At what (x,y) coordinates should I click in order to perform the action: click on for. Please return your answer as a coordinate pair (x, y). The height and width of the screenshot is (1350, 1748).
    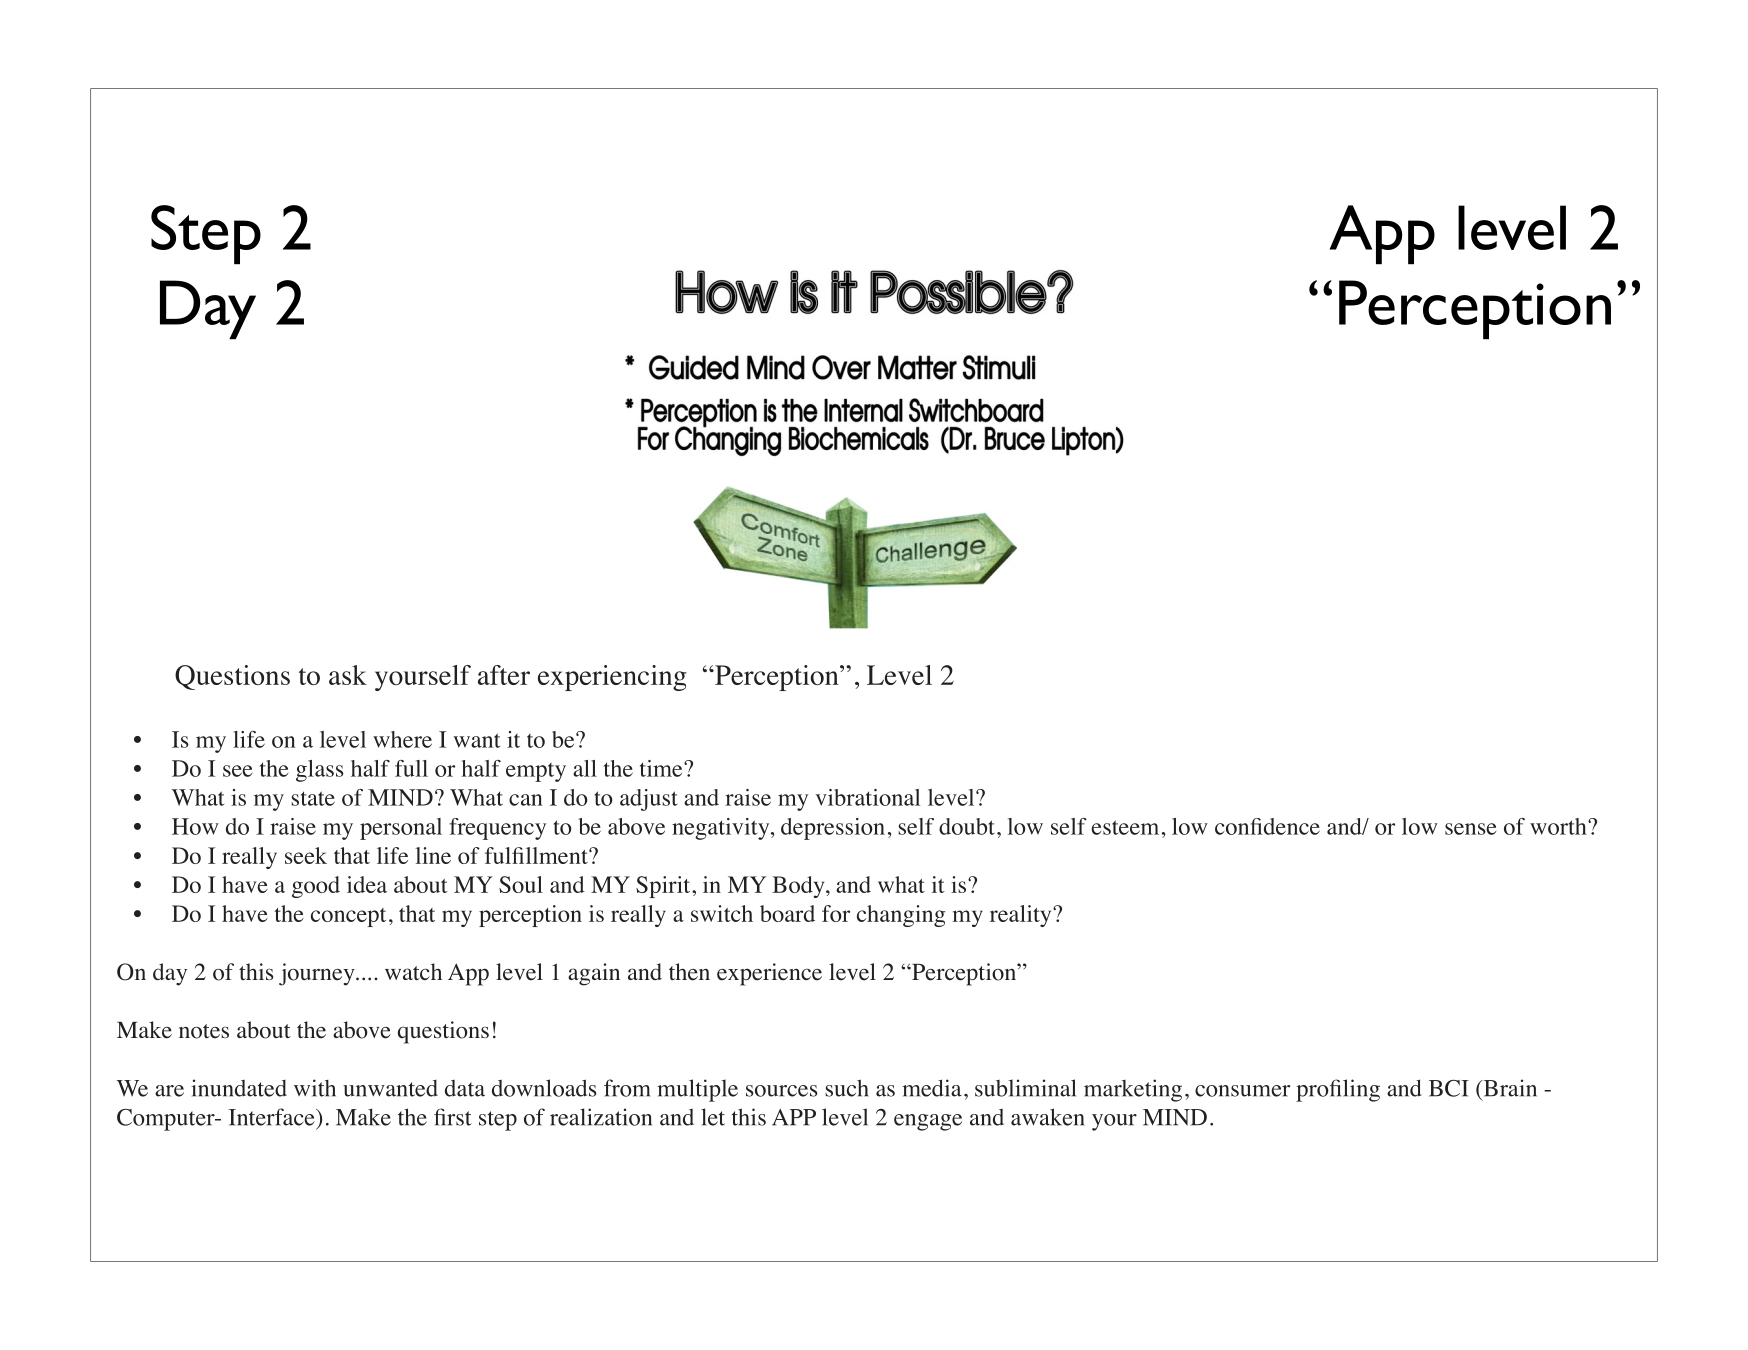
    Looking at the image, I should click on (836, 913).
